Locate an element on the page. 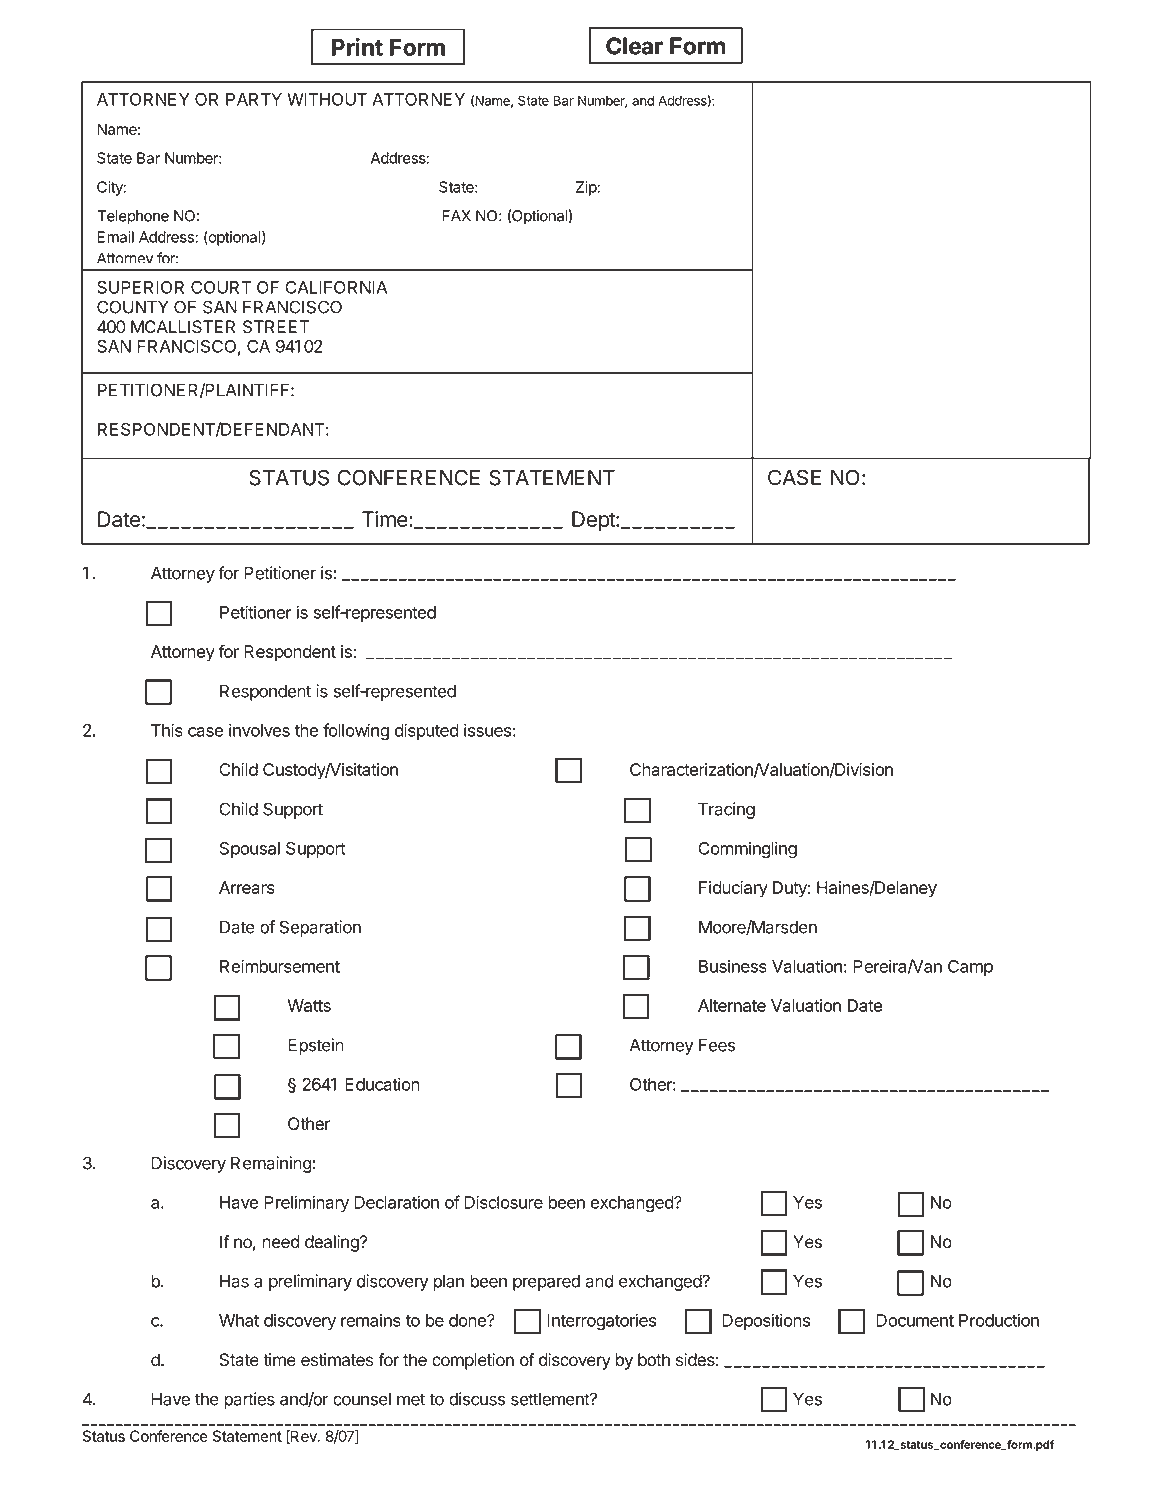  FAX is located at coordinates (456, 216).
